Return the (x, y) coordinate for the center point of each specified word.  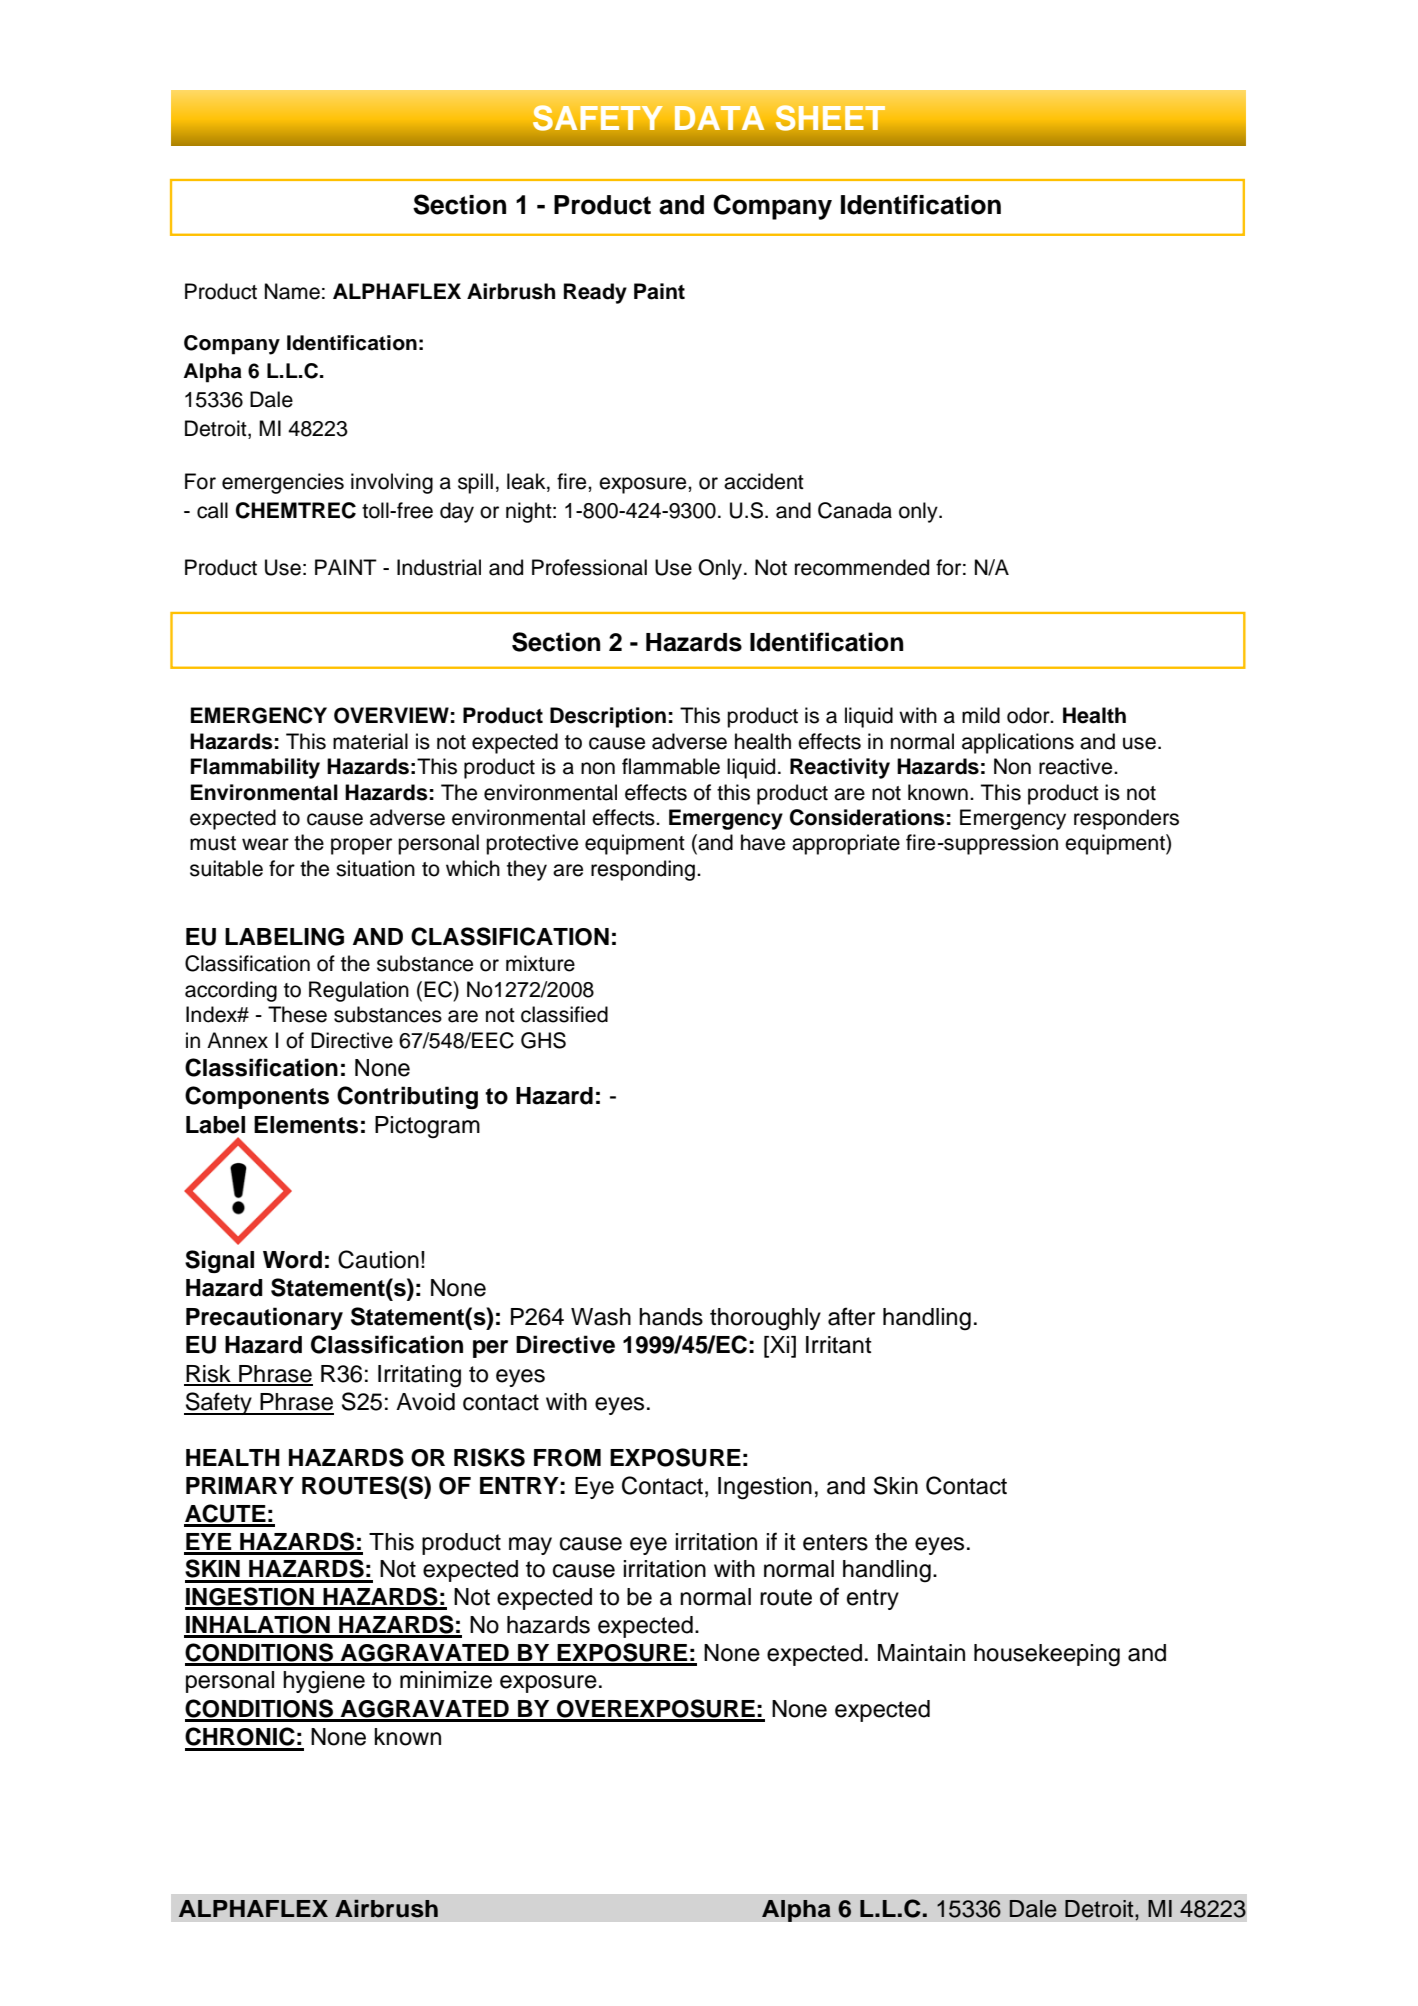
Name (292, 291)
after (851, 1316)
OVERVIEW (391, 715)
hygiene (324, 1682)
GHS (543, 1040)
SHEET (830, 118)
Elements (306, 1125)
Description (608, 717)
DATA (719, 118)
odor (1029, 715)
